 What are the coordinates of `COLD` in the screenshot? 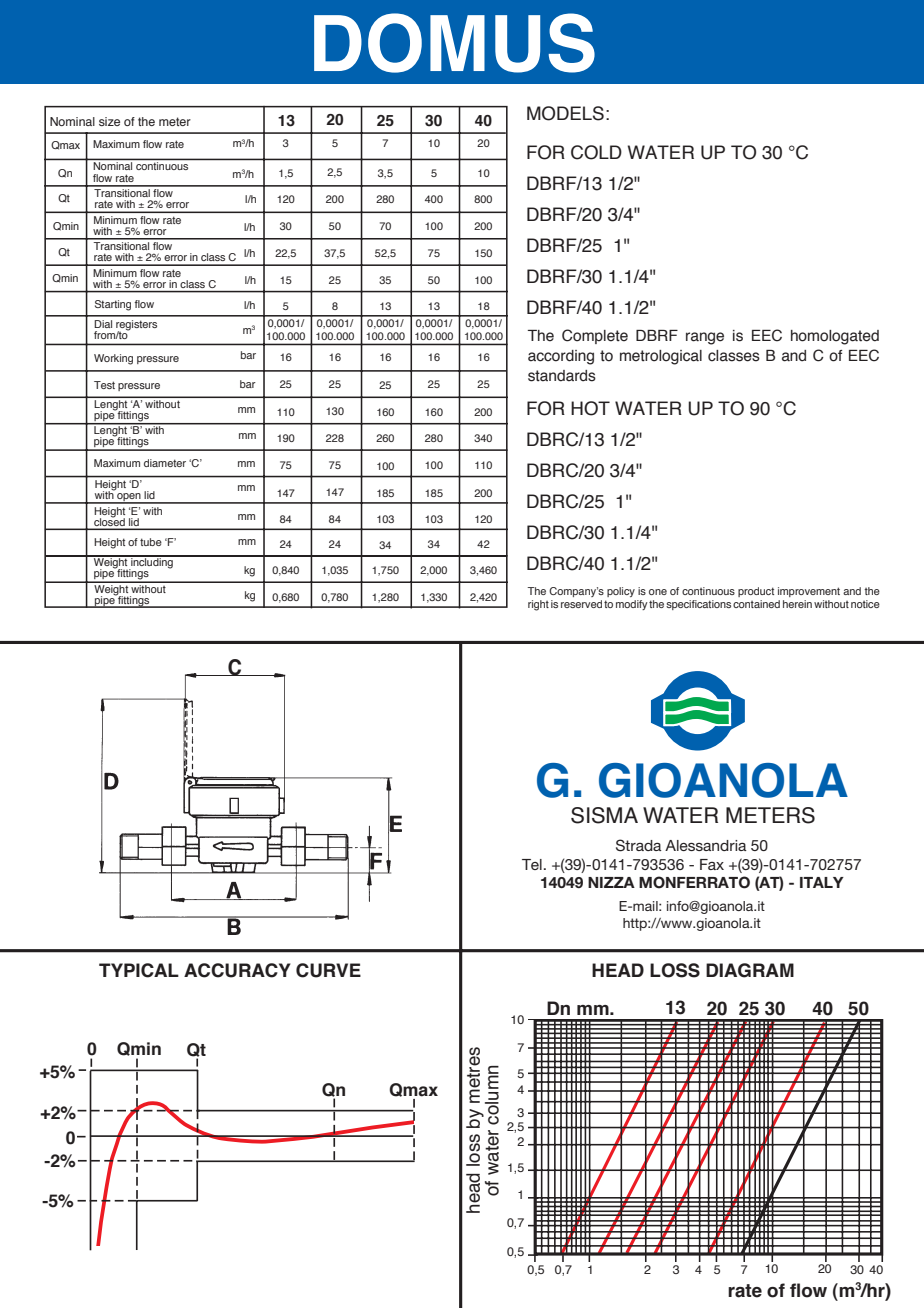 It's located at (596, 152).
